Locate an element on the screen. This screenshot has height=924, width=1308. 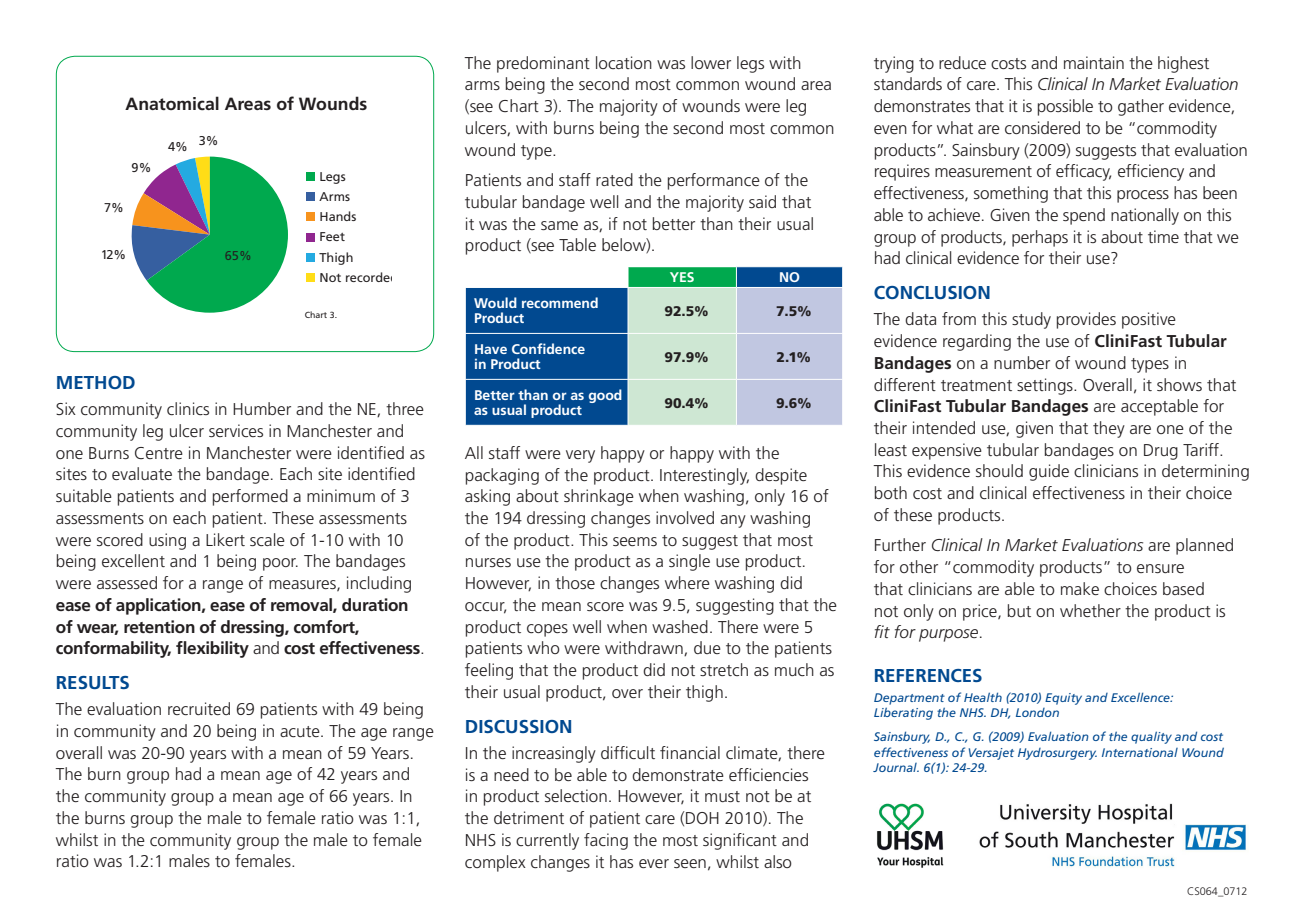
location is located at coordinates (624, 62).
